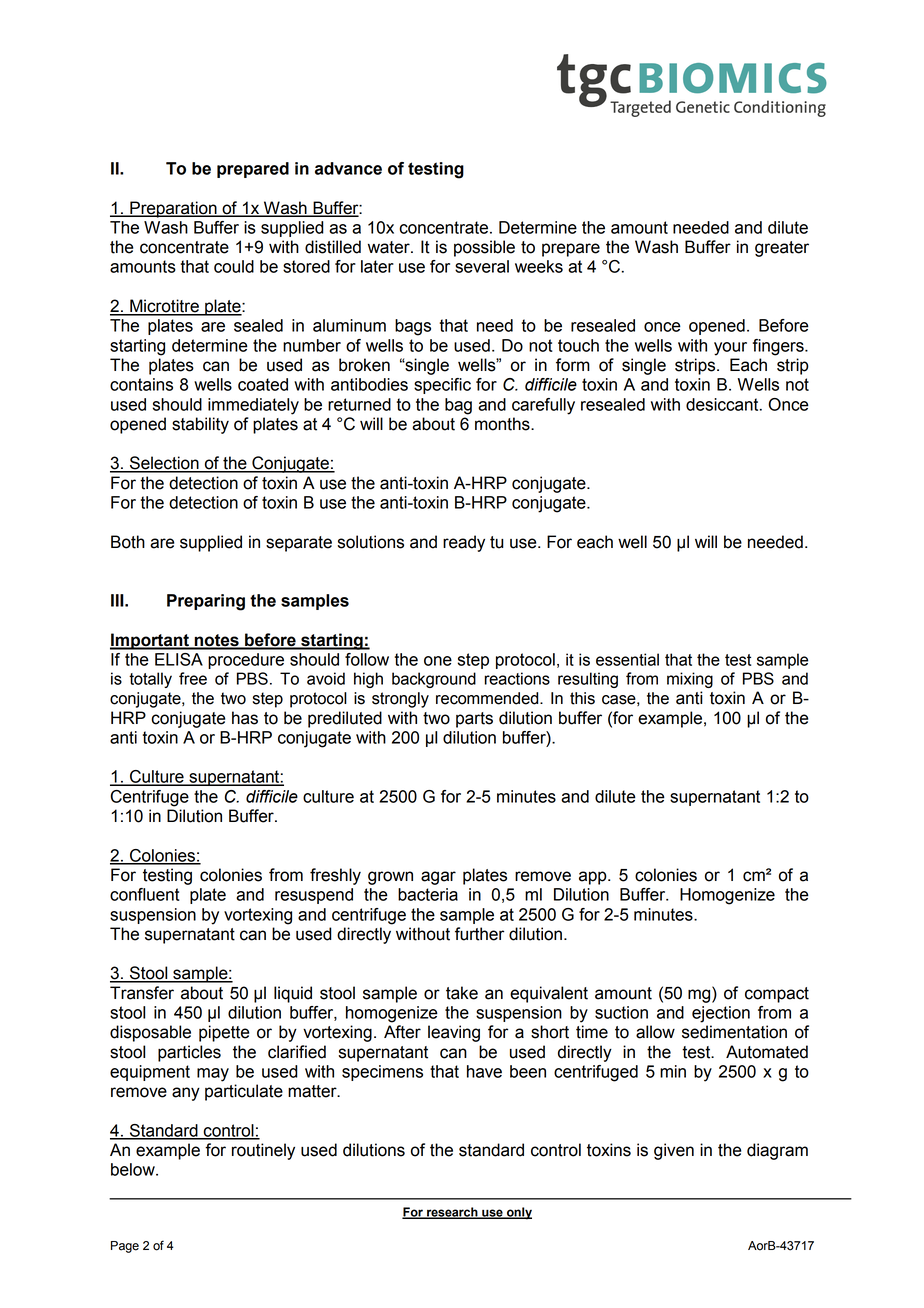 The image size is (924, 1308). Describe the element at coordinates (125, 1247) in the document. I see `Page` at that location.
